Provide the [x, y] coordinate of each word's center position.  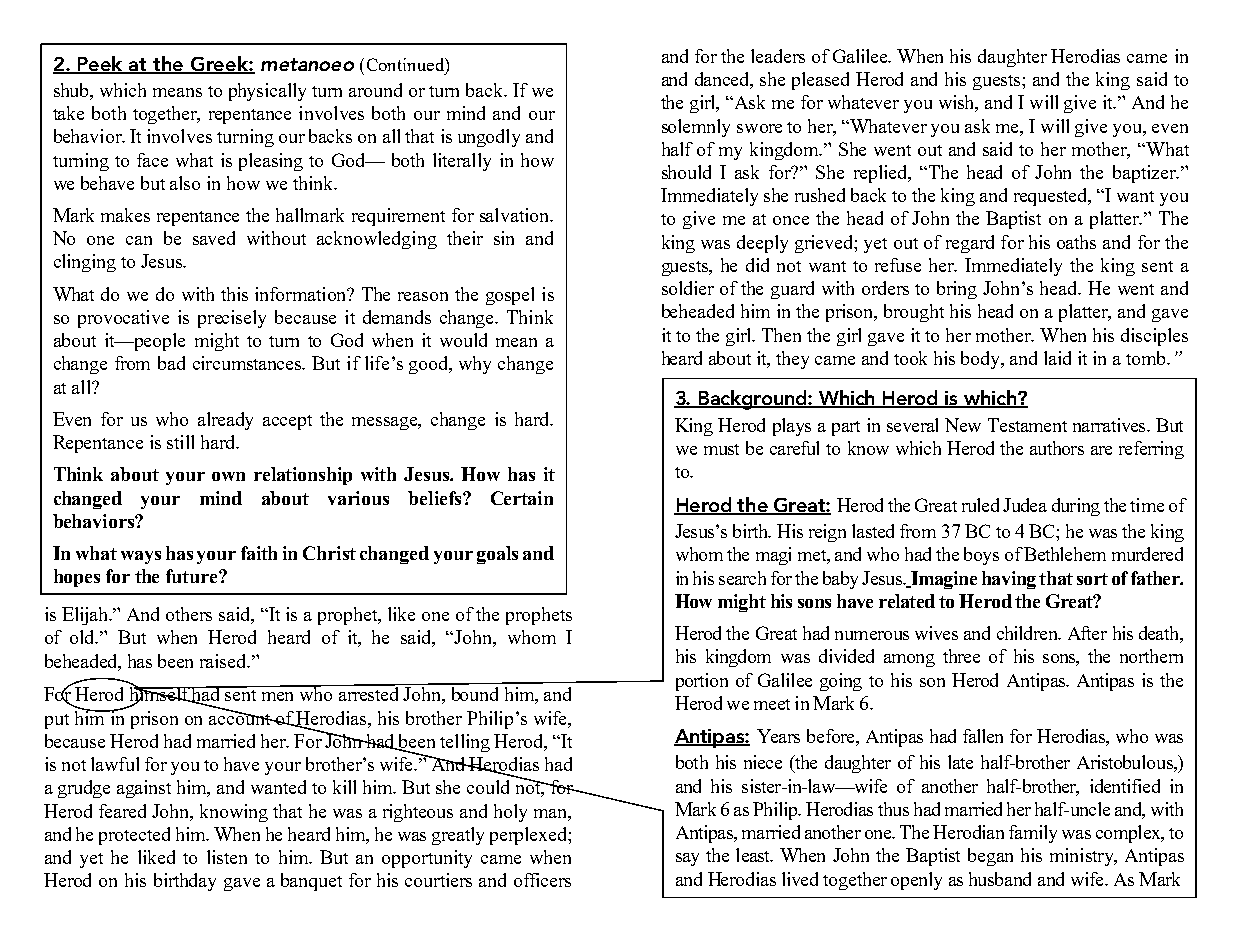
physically [267, 92]
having [1009, 580]
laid [1057, 358]
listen [227, 857]
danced [724, 80]
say [687, 859]
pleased [820, 81]
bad [171, 363]
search [742, 578]
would [463, 340]
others [189, 614]
